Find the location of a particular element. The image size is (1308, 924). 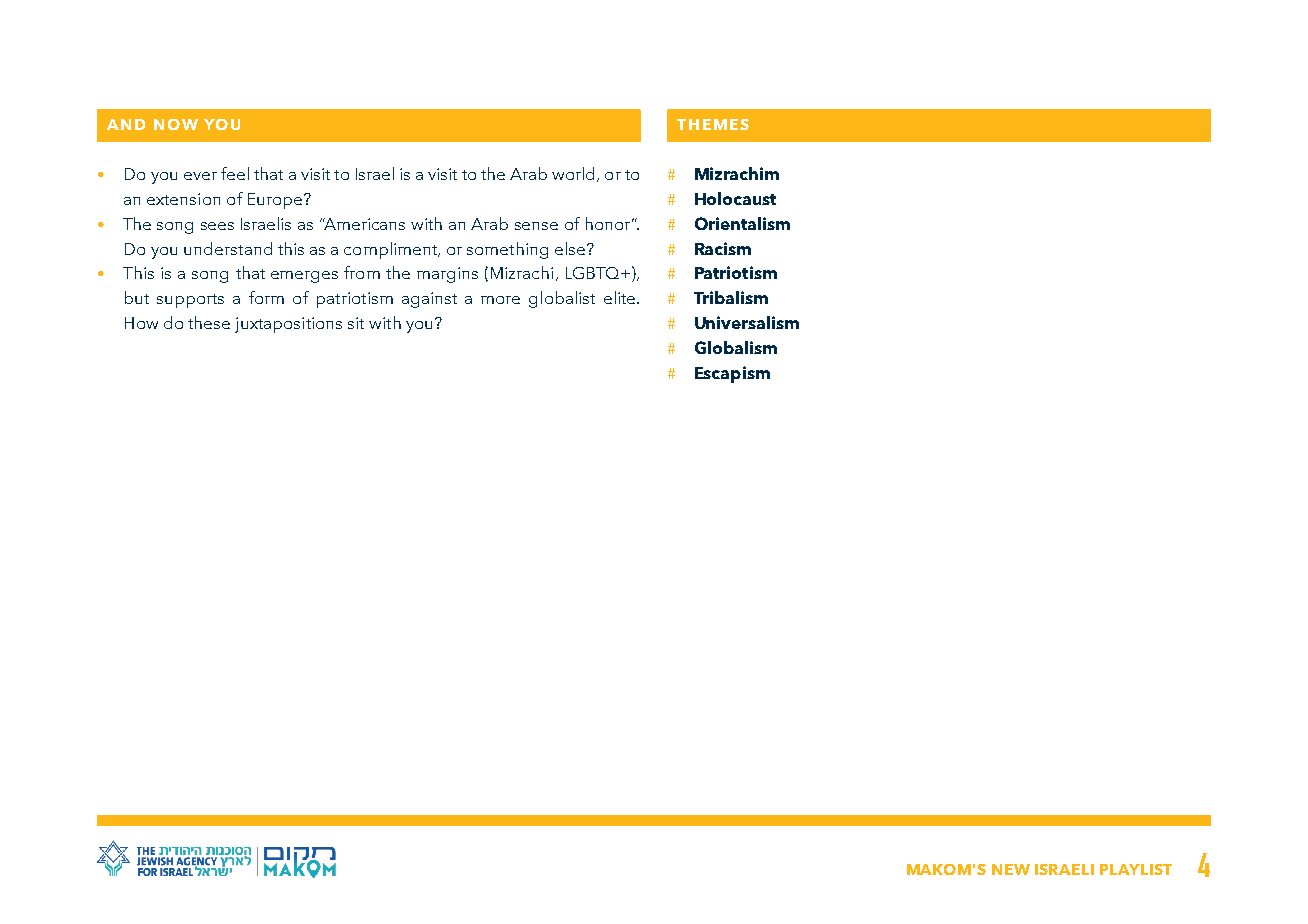

How is located at coordinates (141, 323).
